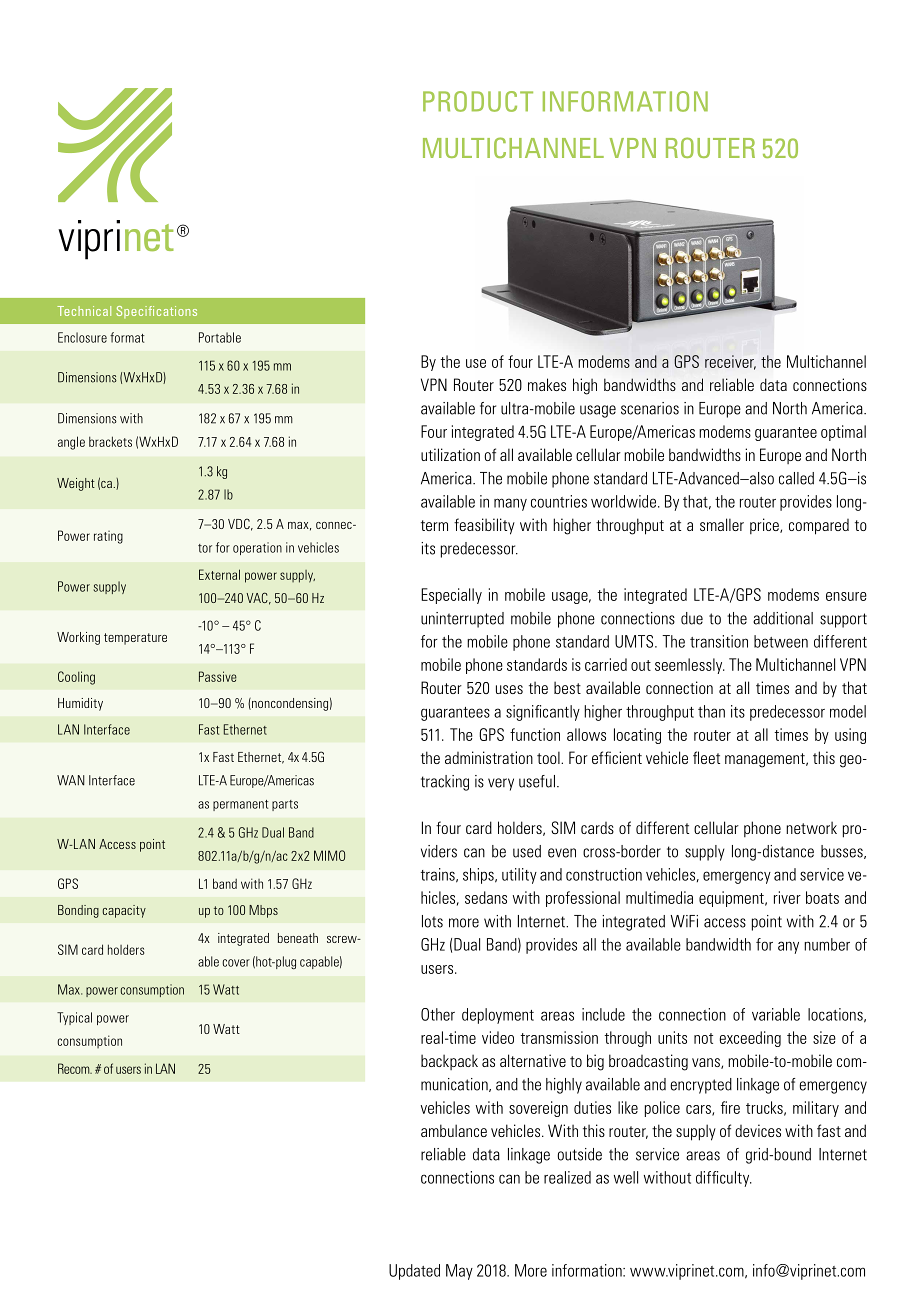 The width and height of the image is (924, 1308). I want to click on Recom, so click(75, 1068).
